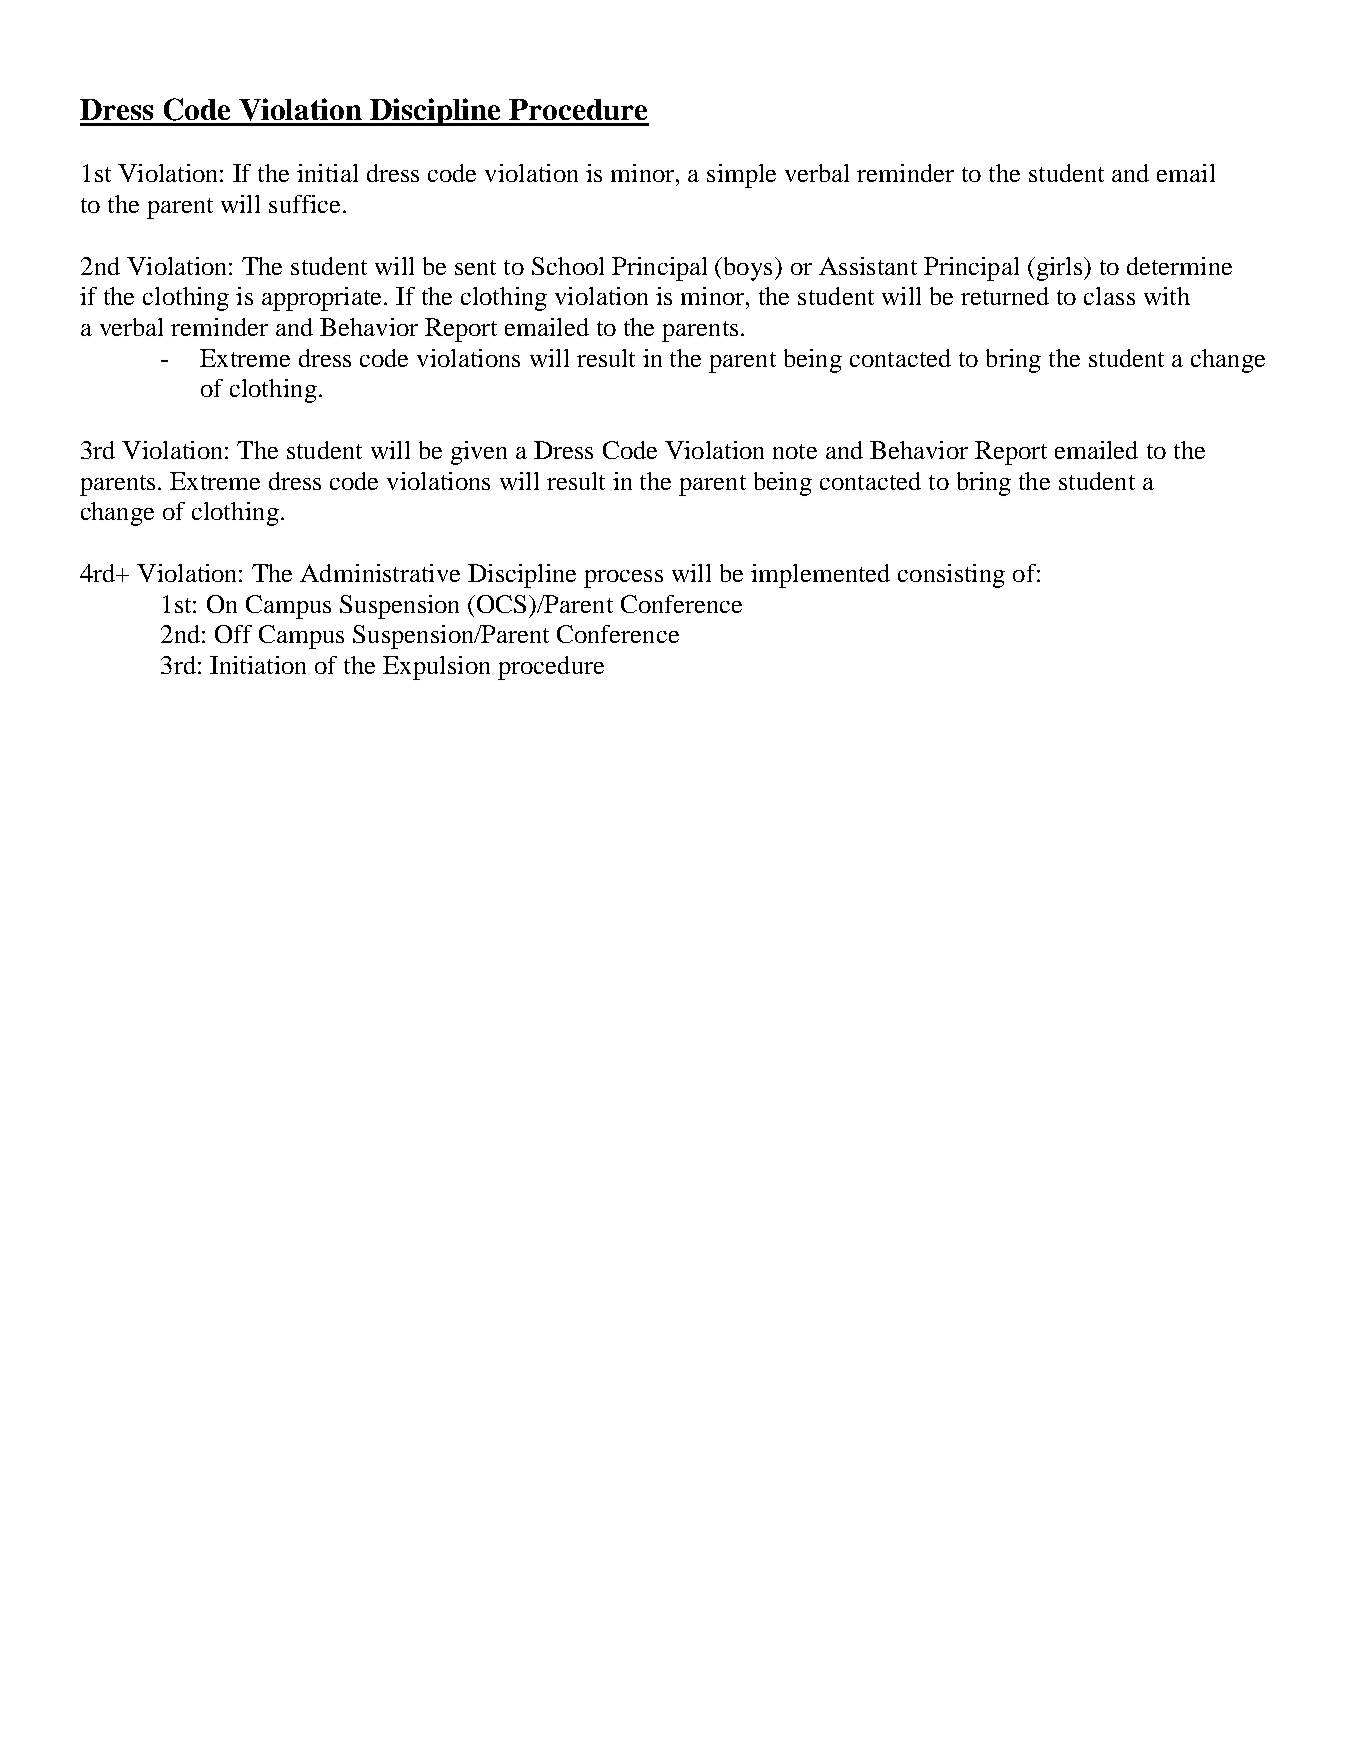  Describe the element at coordinates (323, 299) in the image. I see `appropriate` at that location.
